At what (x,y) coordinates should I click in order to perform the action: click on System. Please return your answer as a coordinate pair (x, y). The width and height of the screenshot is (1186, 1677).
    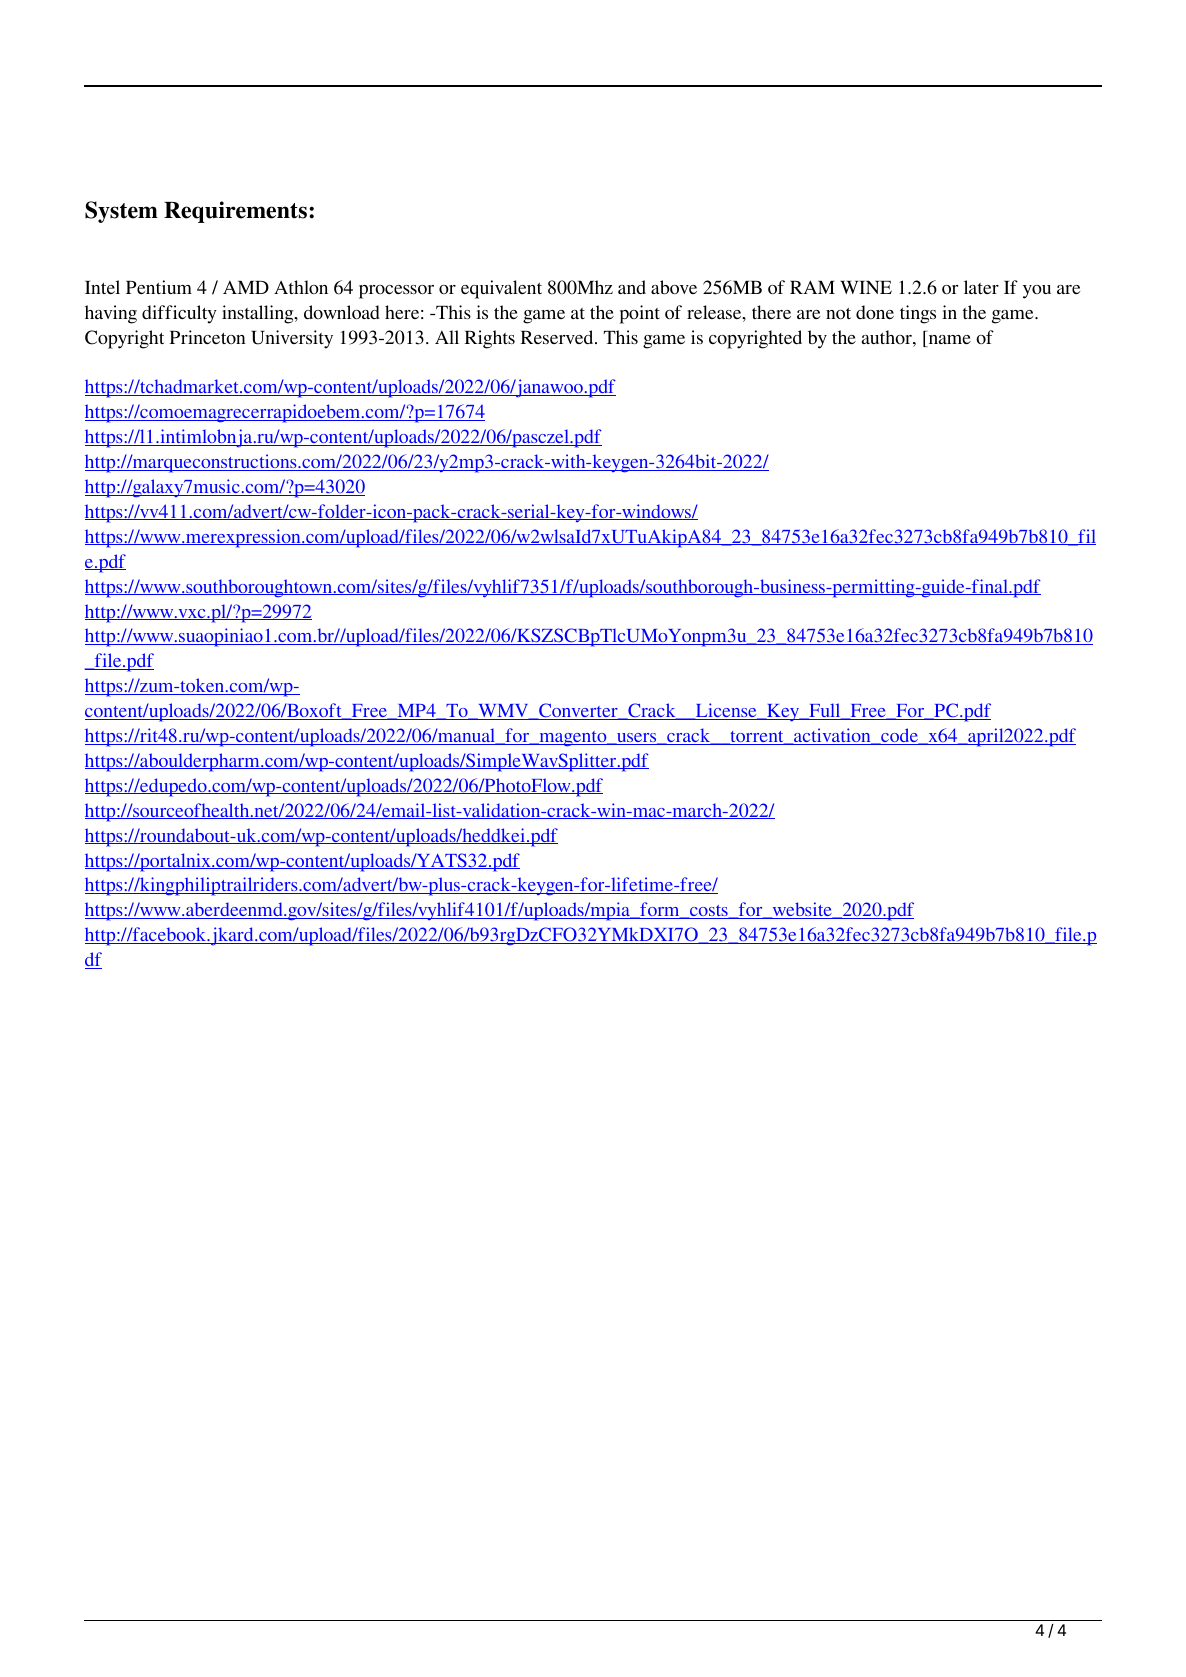
    Looking at the image, I should click on (121, 212).
